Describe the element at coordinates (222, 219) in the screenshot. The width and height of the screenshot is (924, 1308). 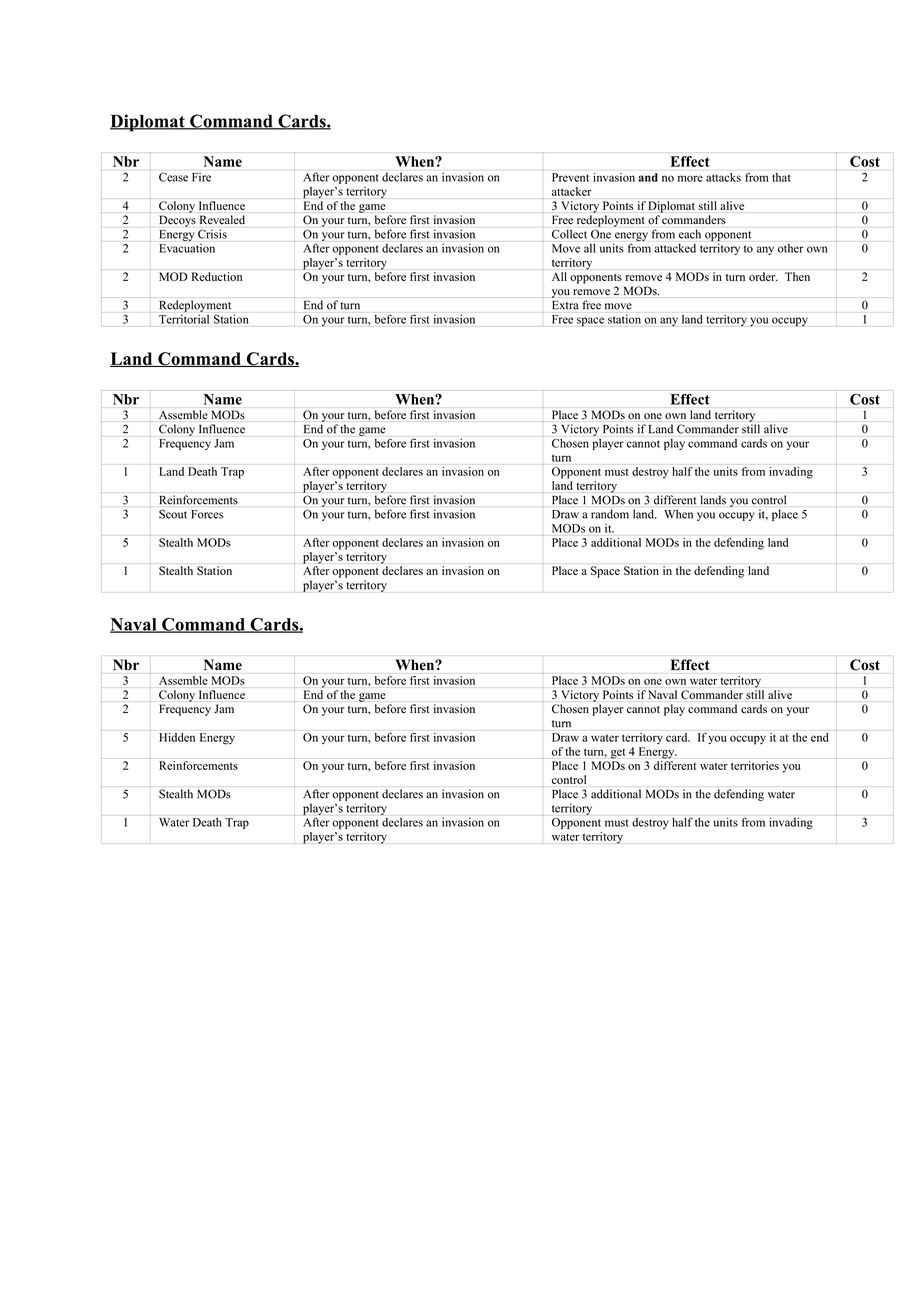
I see `Revealed` at that location.
